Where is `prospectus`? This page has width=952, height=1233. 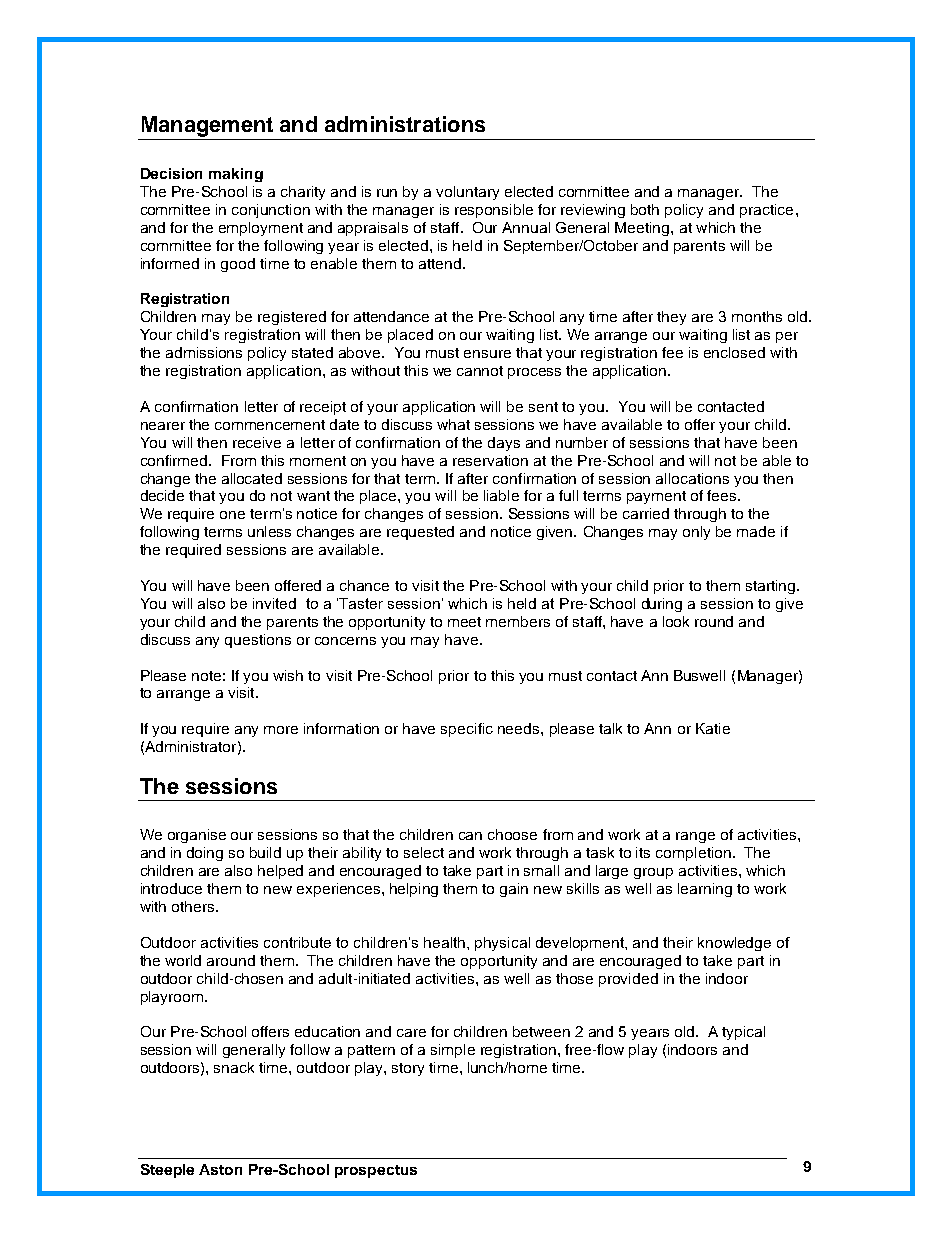
prospectus is located at coordinates (376, 1171).
